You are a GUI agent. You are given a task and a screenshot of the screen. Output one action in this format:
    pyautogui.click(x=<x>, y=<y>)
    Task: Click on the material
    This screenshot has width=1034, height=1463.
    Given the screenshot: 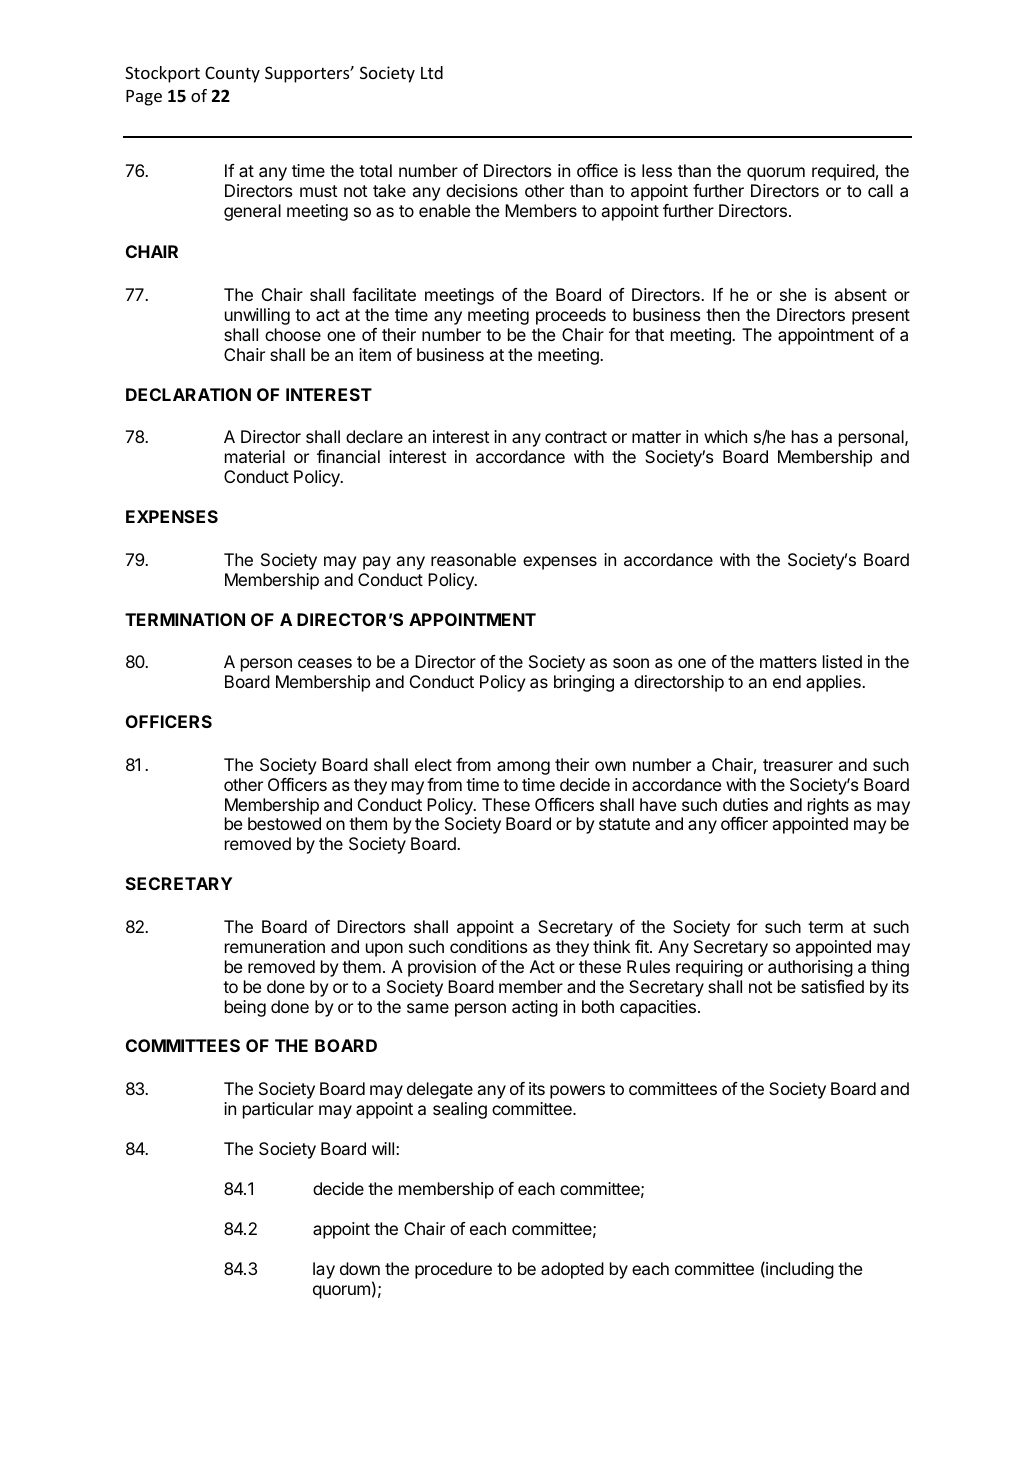 What is the action you would take?
    pyautogui.click(x=255, y=456)
